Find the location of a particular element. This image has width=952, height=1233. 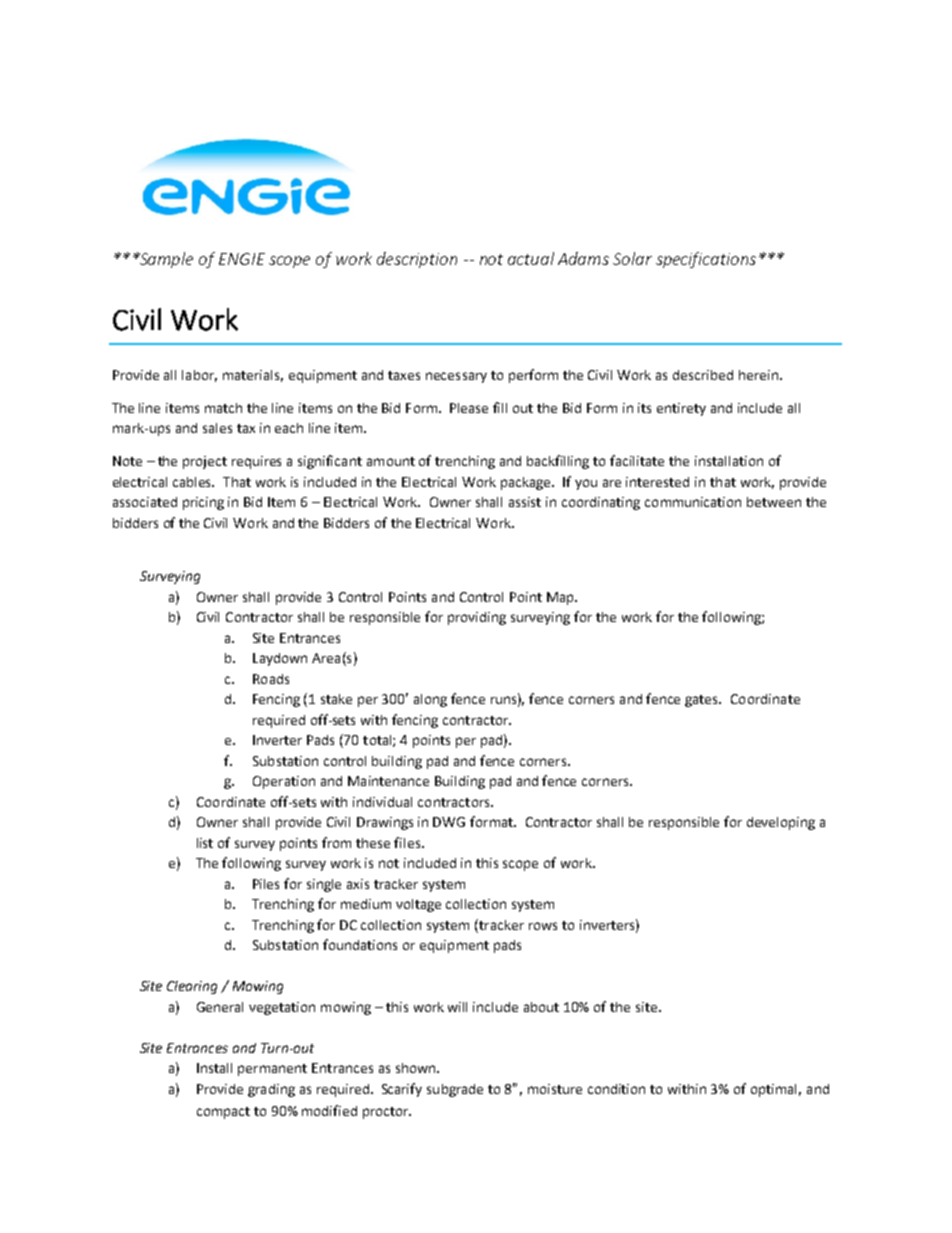

pricing is located at coordinates (203, 503).
